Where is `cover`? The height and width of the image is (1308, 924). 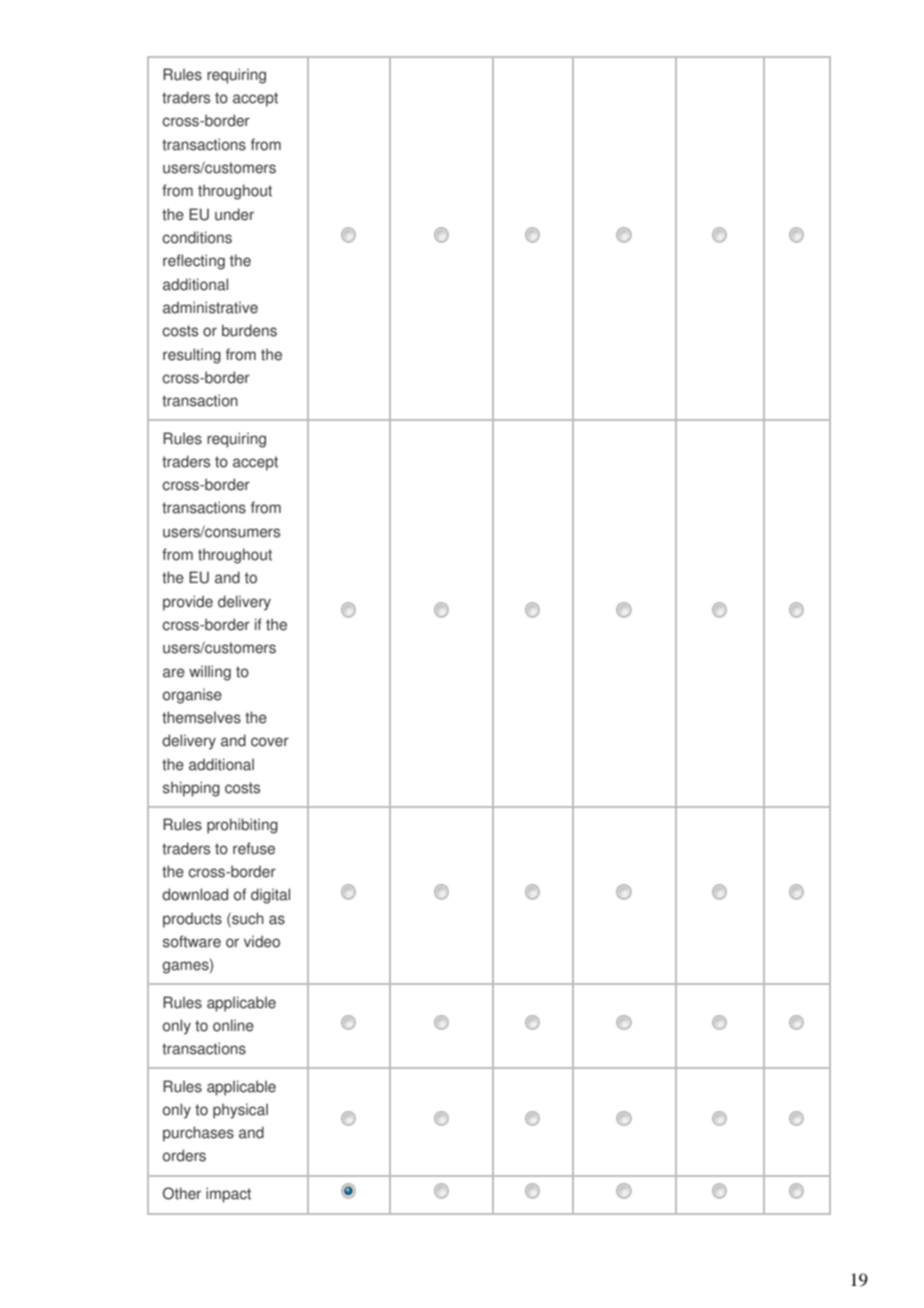
cover is located at coordinates (270, 742).
